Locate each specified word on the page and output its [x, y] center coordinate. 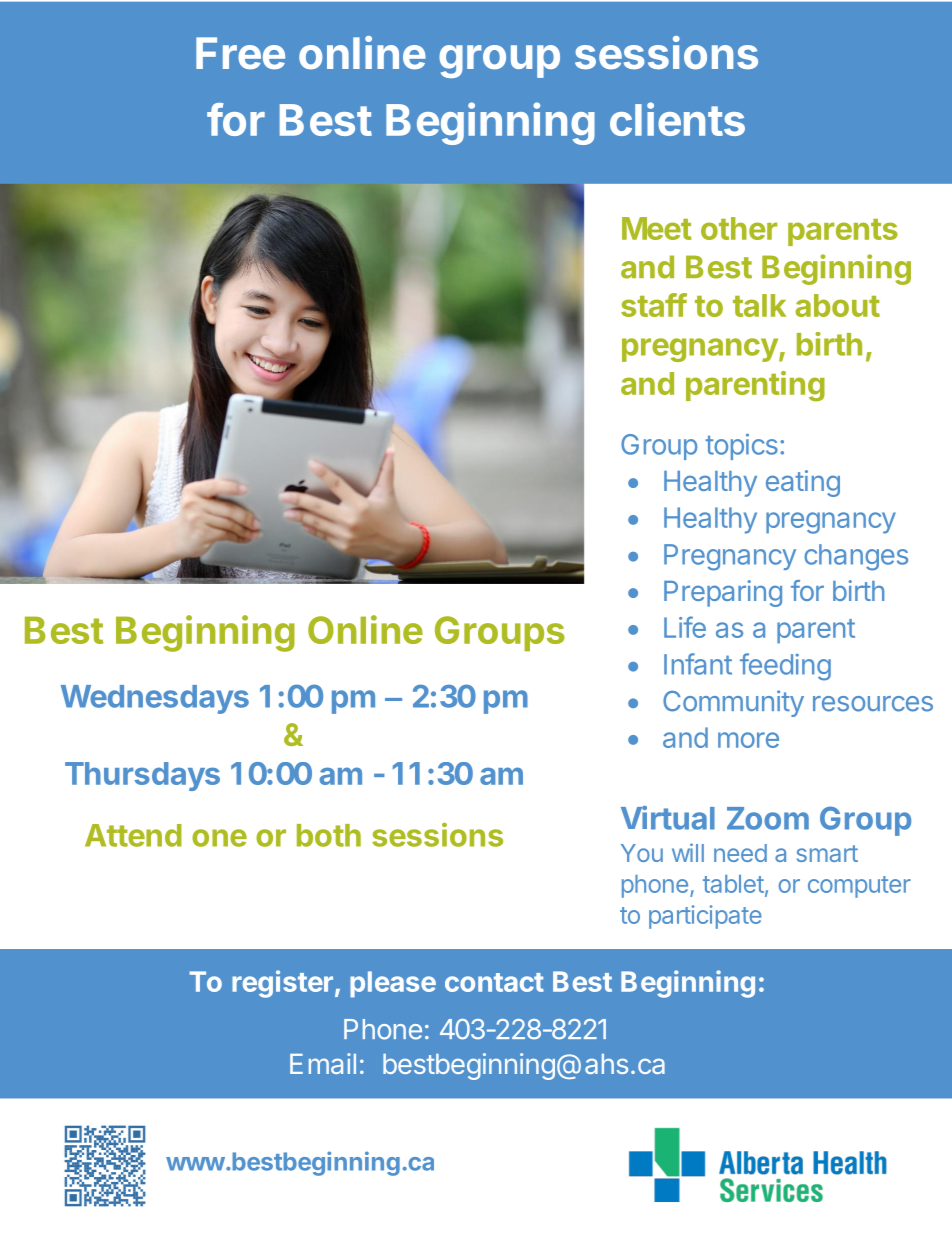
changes [856, 557]
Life [685, 627]
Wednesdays [155, 699]
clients [677, 119]
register [282, 984]
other [739, 228]
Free [240, 53]
